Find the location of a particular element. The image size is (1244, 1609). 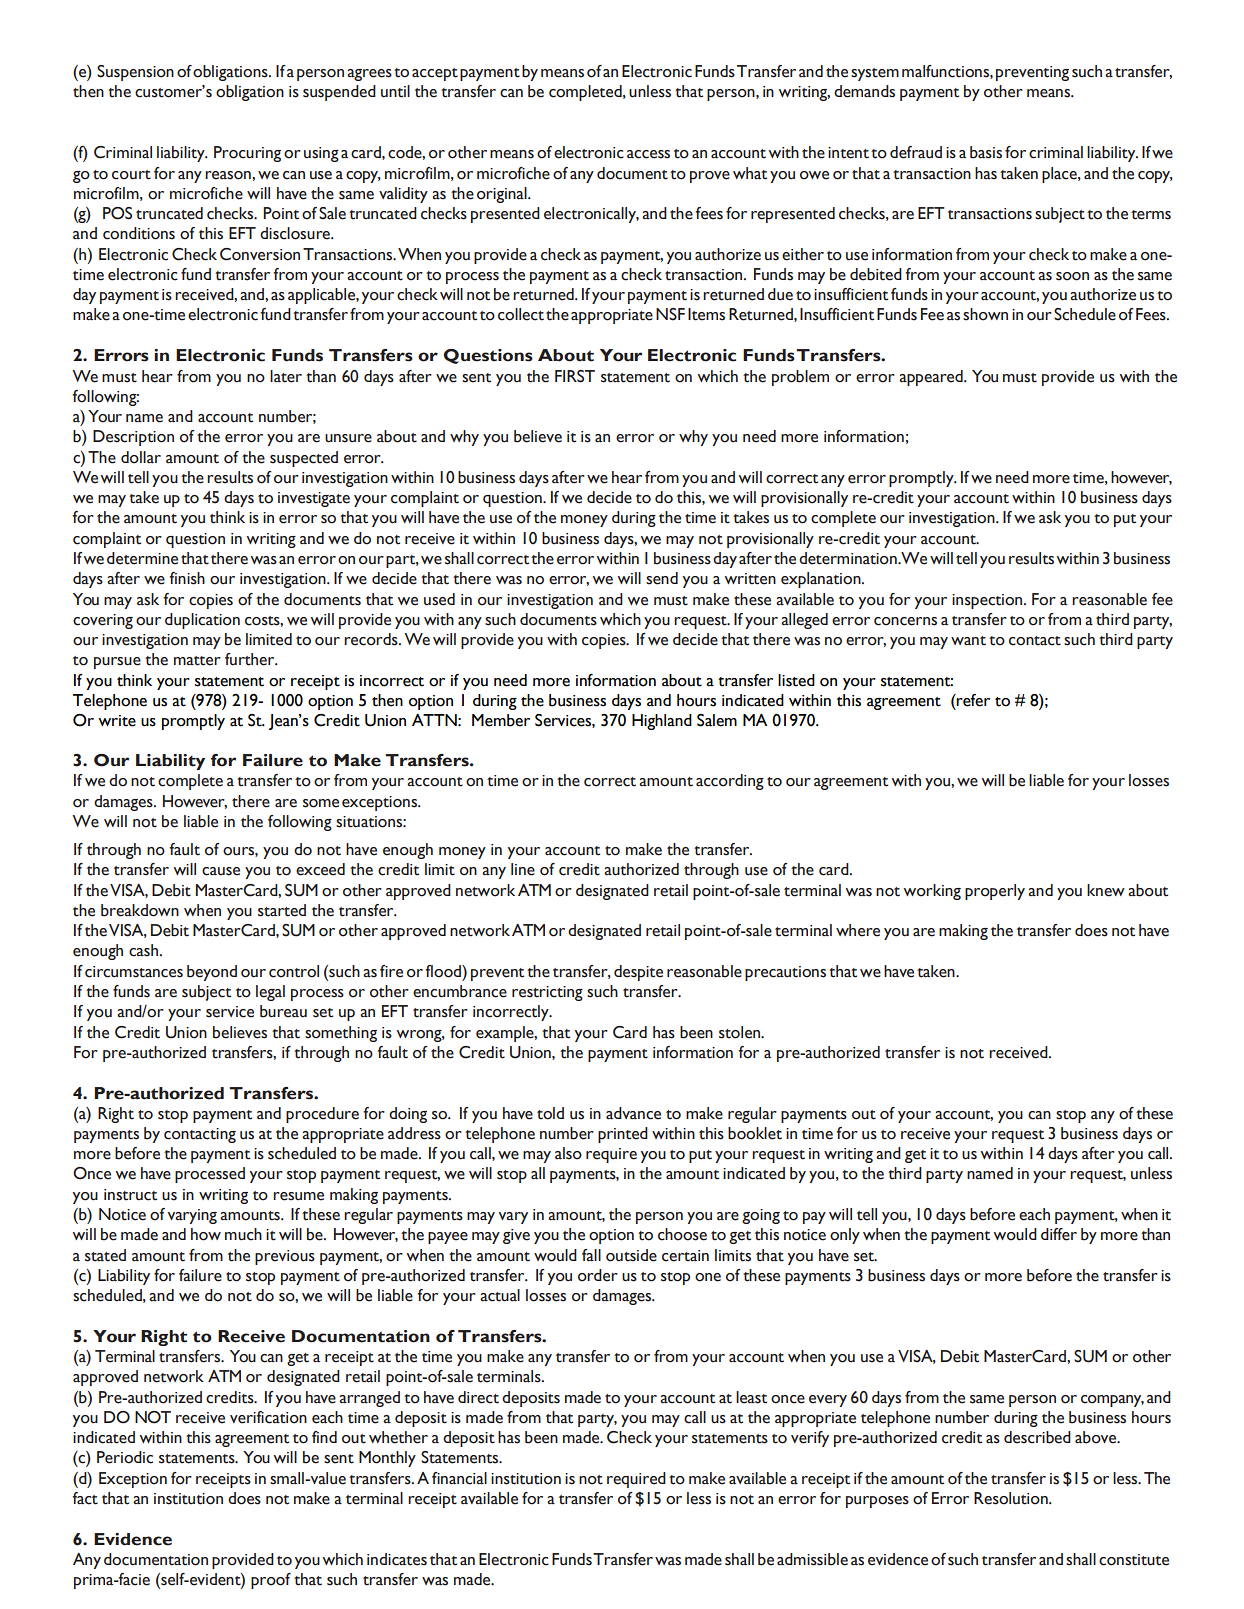

appeared is located at coordinates (932, 378).
